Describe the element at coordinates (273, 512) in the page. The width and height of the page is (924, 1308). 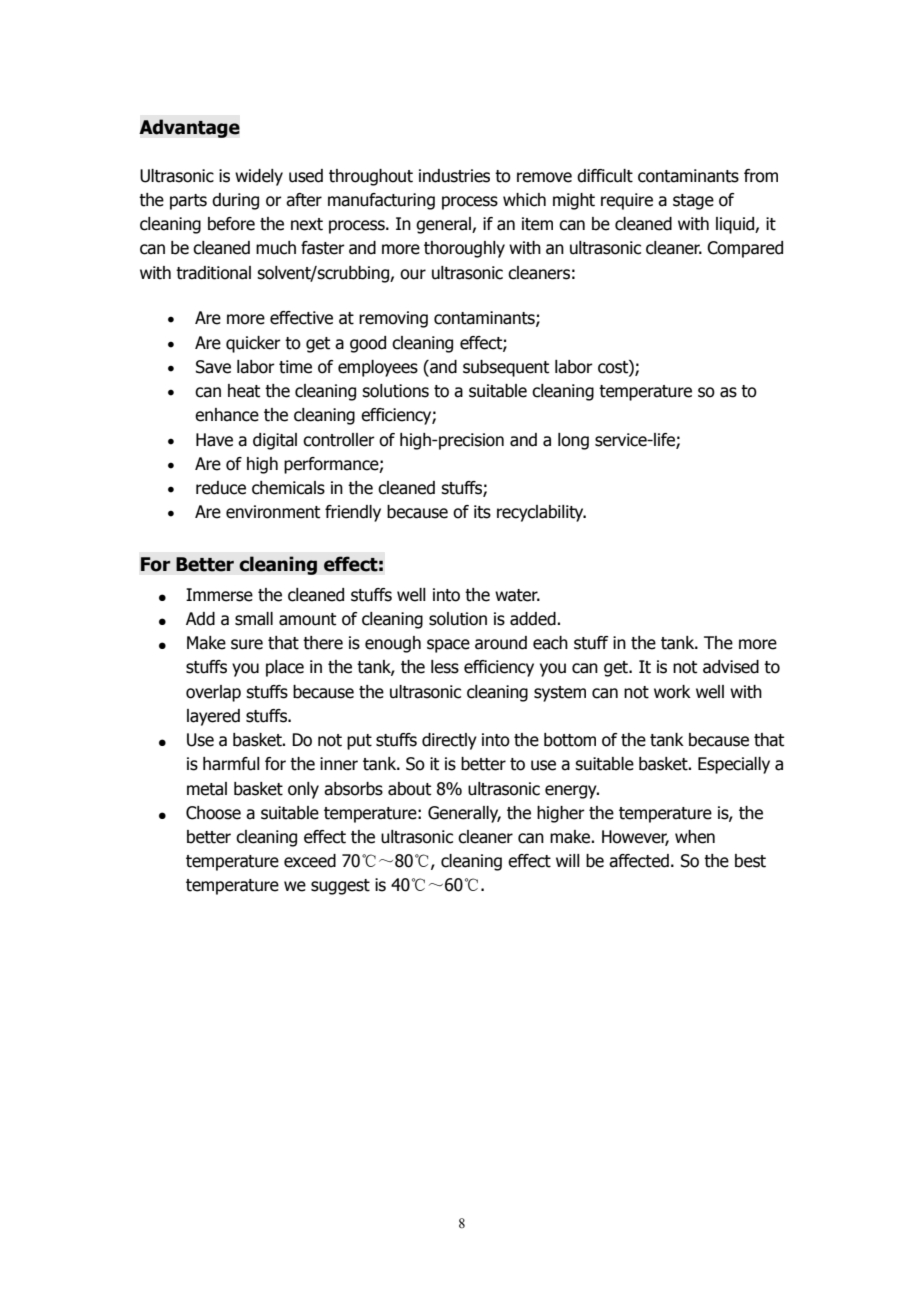
I see `environment` at that location.
